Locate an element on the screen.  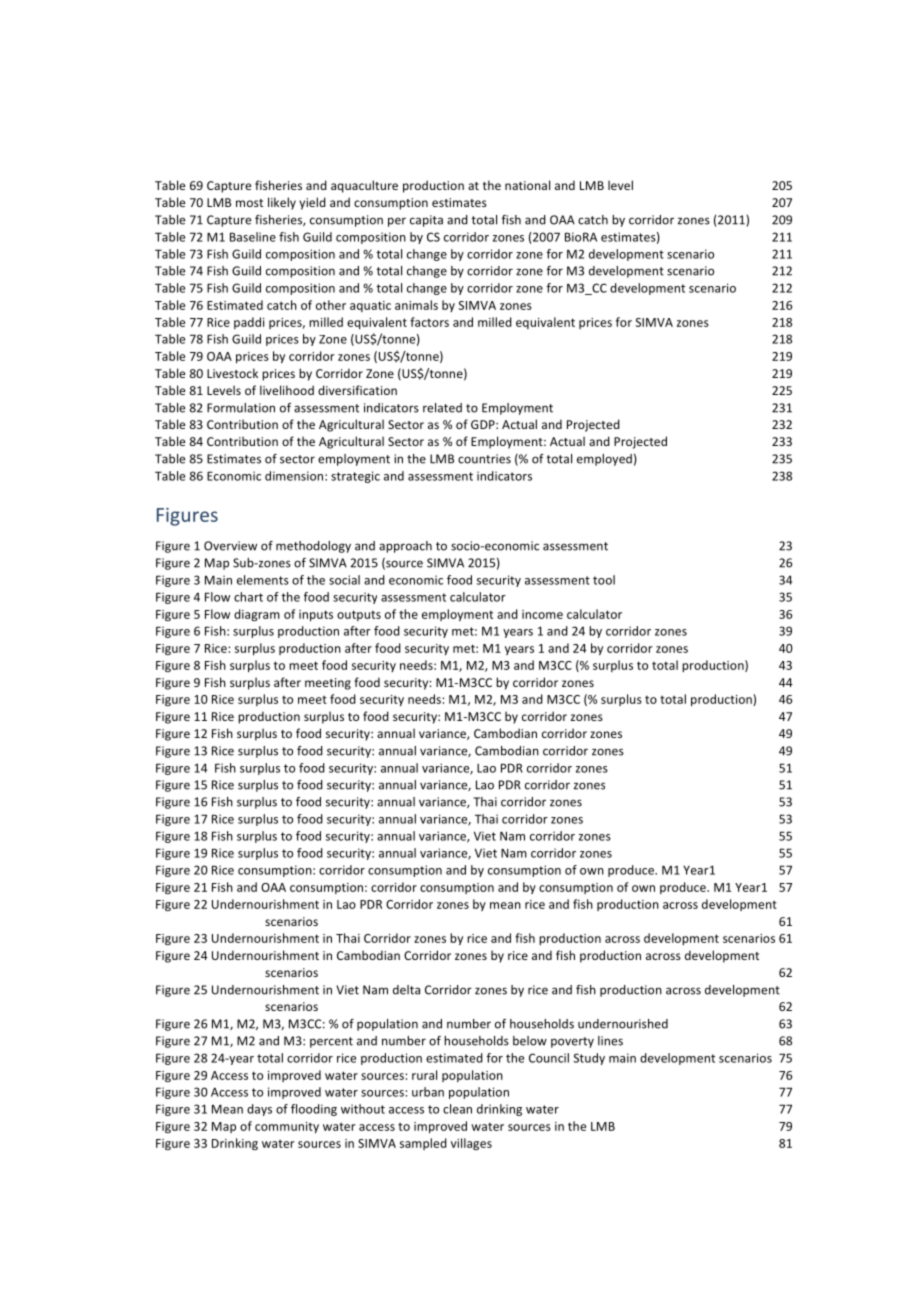
capita is located at coordinates (426, 221).
